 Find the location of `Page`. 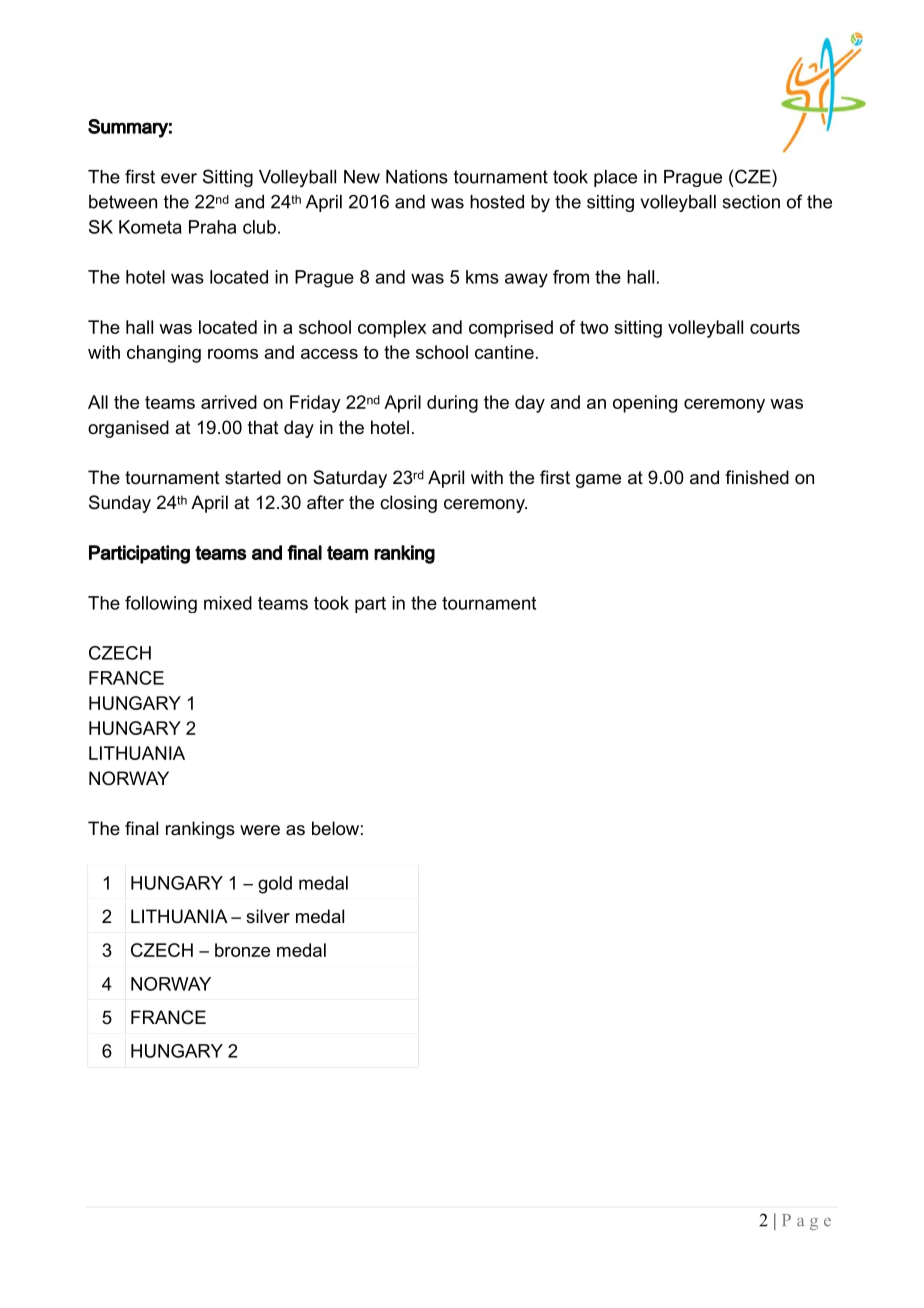

Page is located at coordinates (807, 1222).
